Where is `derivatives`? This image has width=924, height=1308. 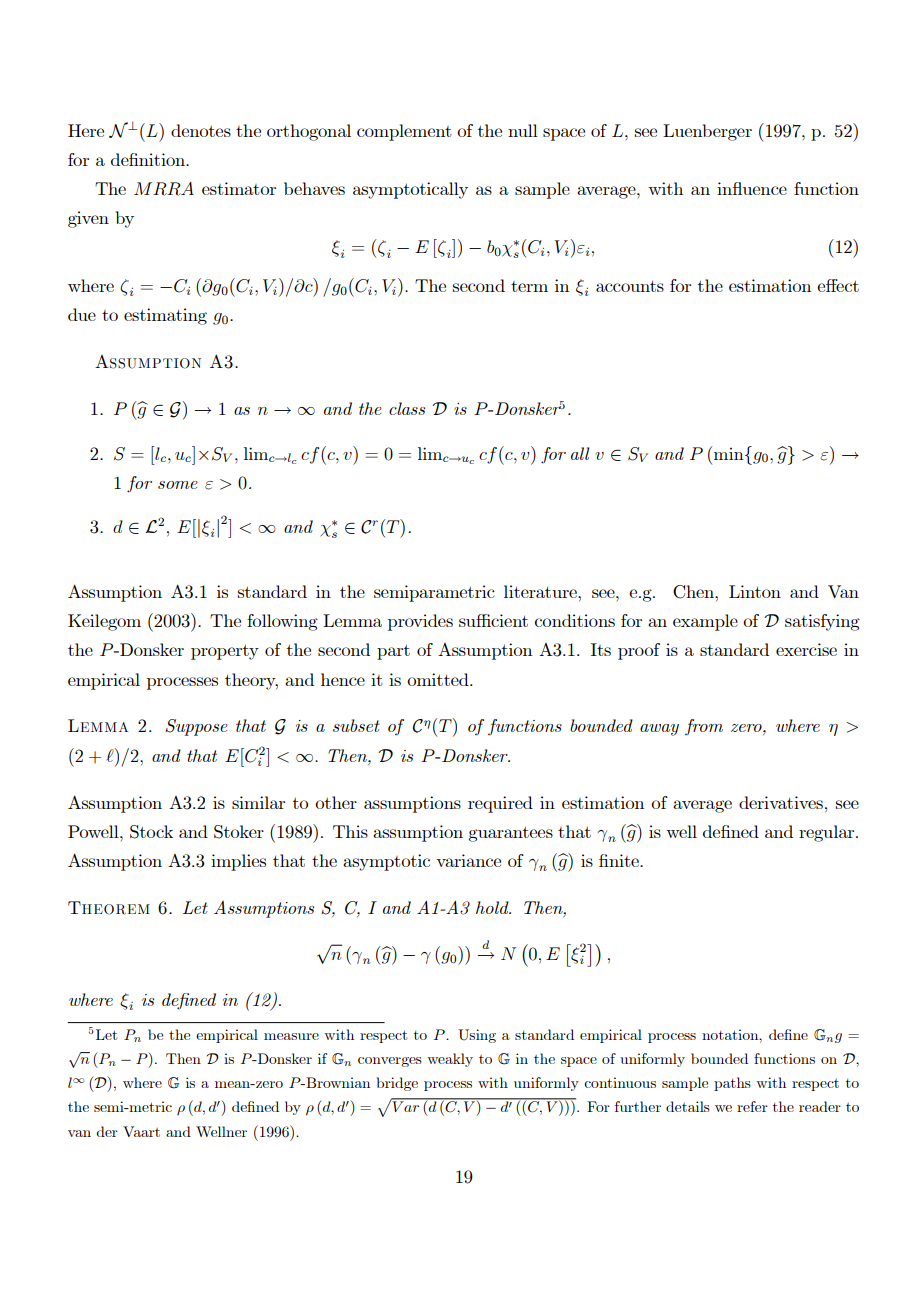 derivatives is located at coordinates (781, 802).
